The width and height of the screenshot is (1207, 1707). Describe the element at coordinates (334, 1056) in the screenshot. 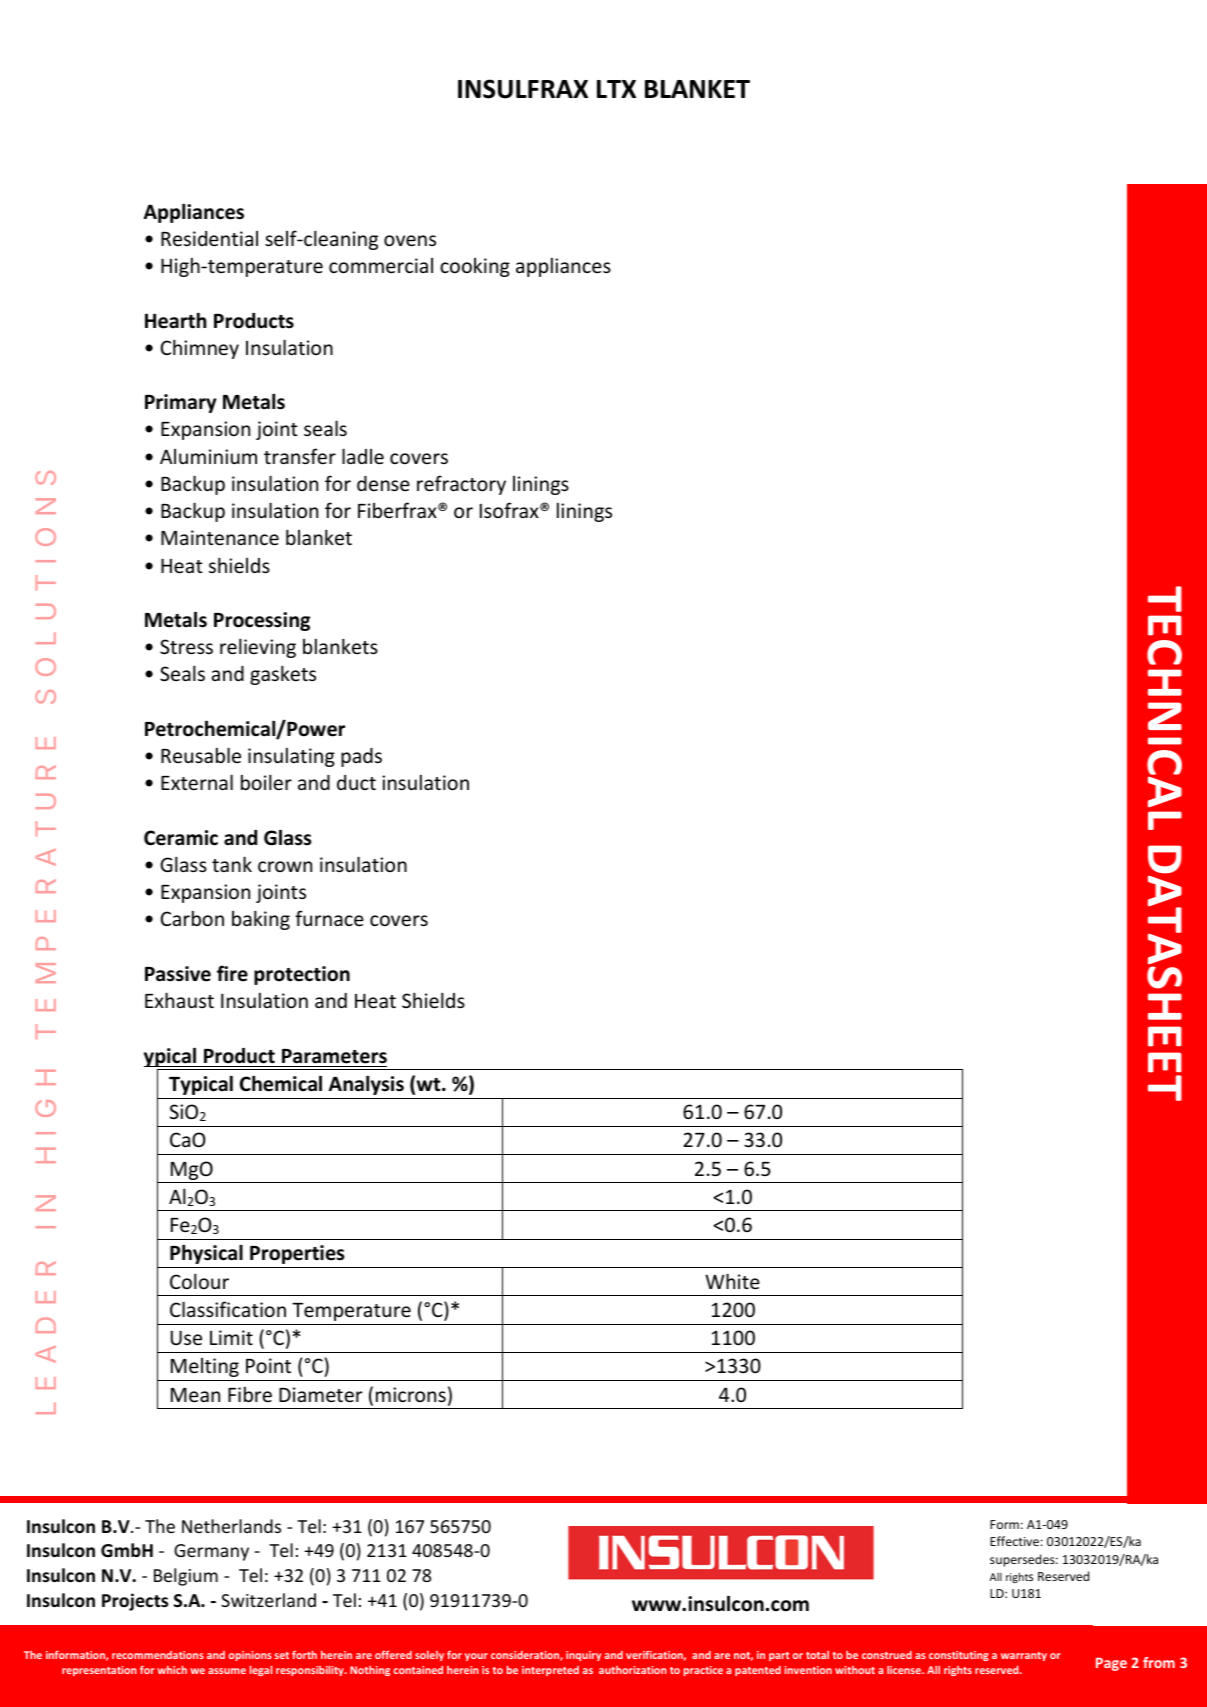

I see `Parameters` at that location.
